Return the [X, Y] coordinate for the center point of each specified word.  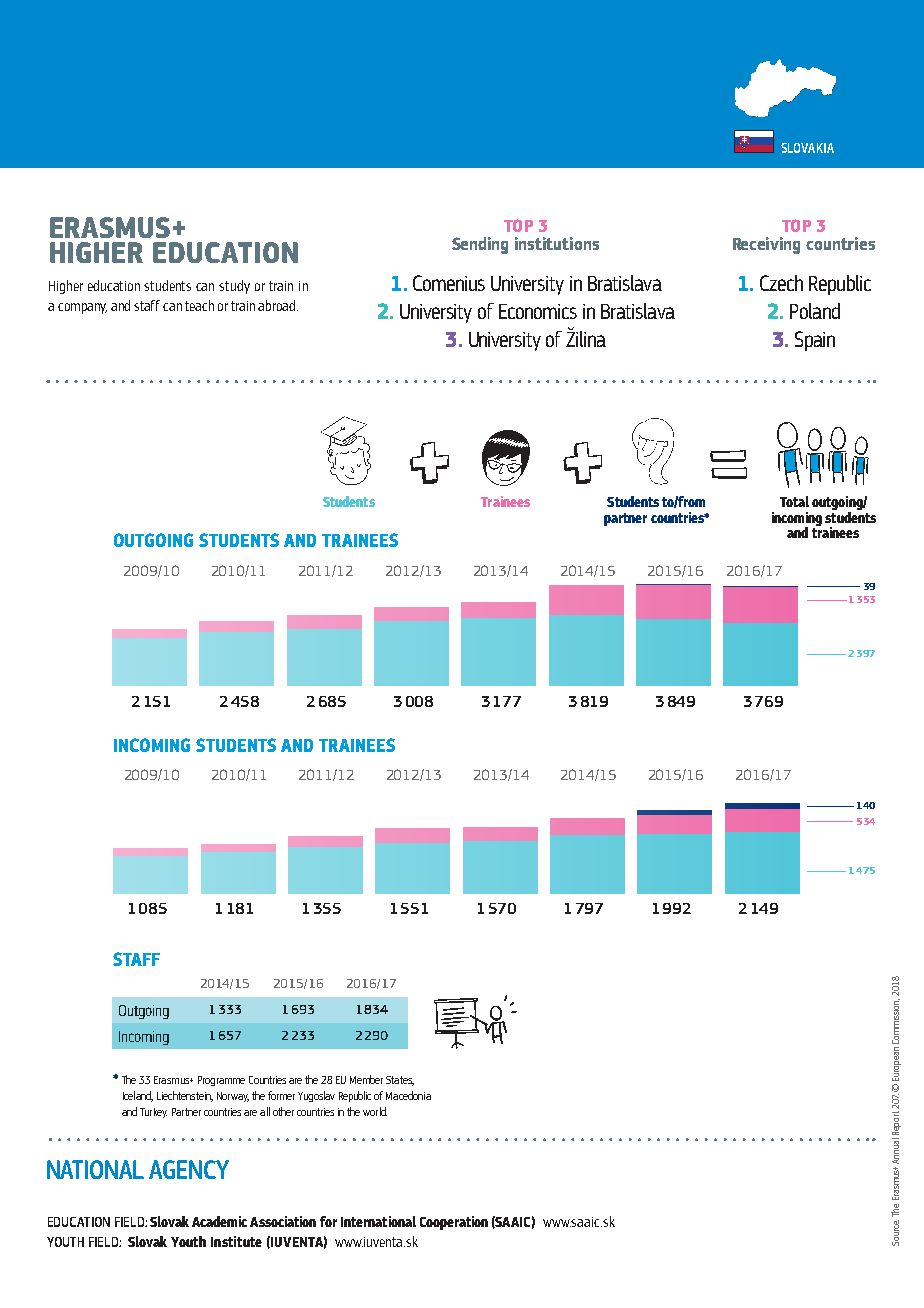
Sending [480, 245]
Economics [538, 311]
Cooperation [454, 1223]
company [82, 308]
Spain [815, 341]
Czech [781, 283]
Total [794, 501]
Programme [221, 1081]
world [375, 1111]
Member [366, 1079]
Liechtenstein [185, 1096]
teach [199, 305]
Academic [219, 1221]
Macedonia [408, 1095]
